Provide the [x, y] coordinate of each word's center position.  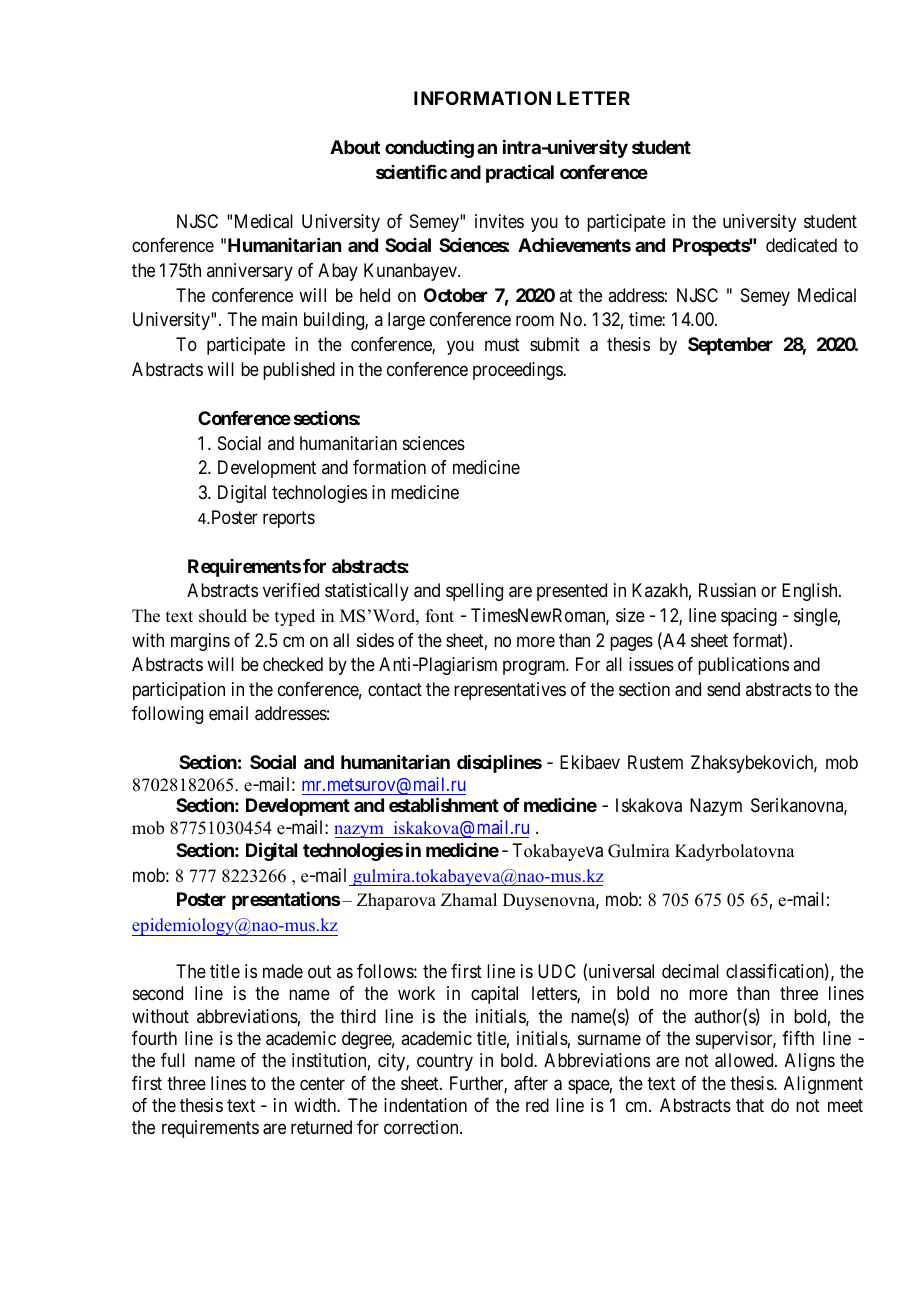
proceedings [518, 371]
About [355, 147]
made [283, 971]
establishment [444, 804]
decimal [690, 971]
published [299, 371]
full [173, 1060]
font [440, 616]
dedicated [801, 245]
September [730, 346]
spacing [749, 617]
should [223, 616]
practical [520, 173]
